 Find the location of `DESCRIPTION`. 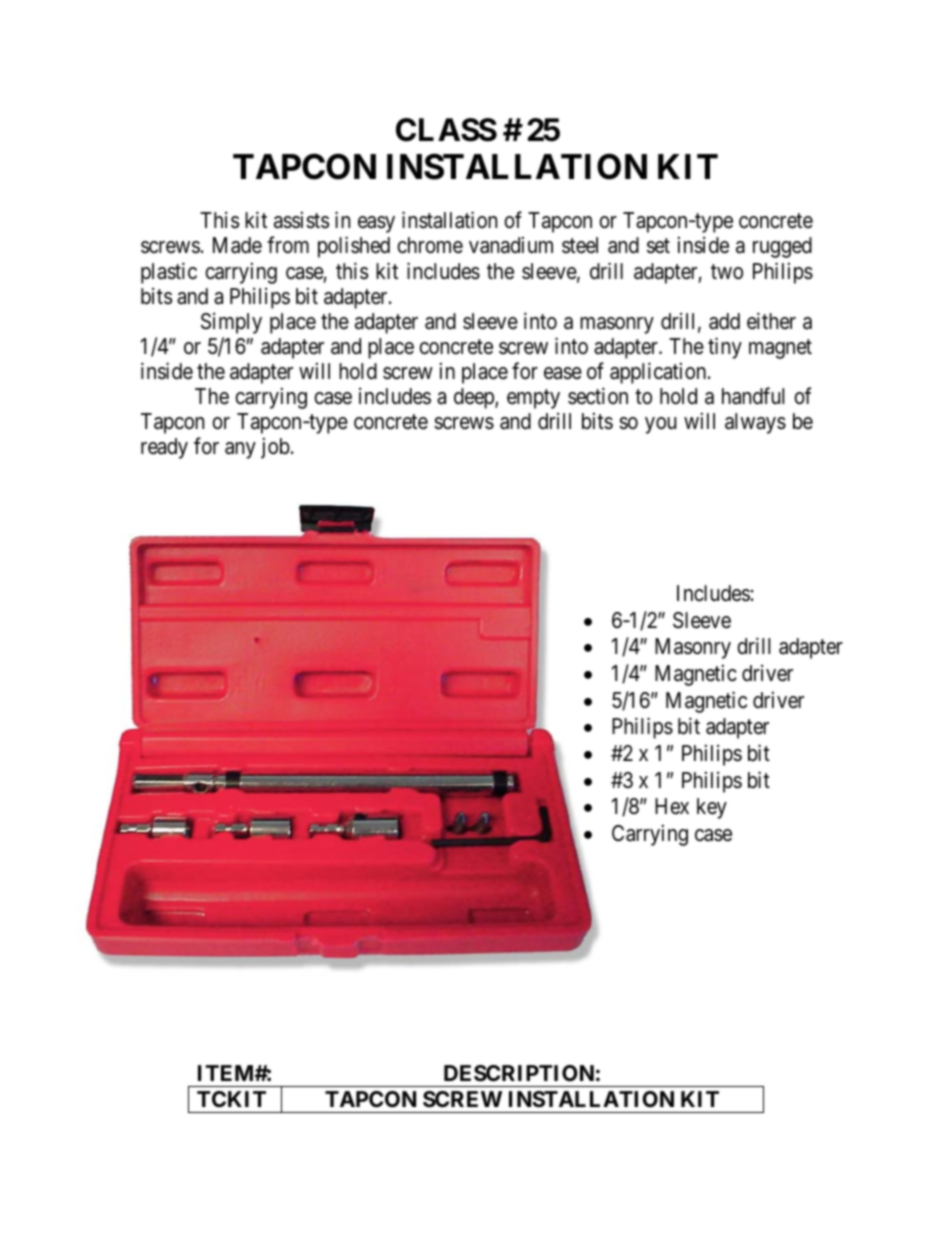

DESCRIPTION is located at coordinates (519, 1073).
